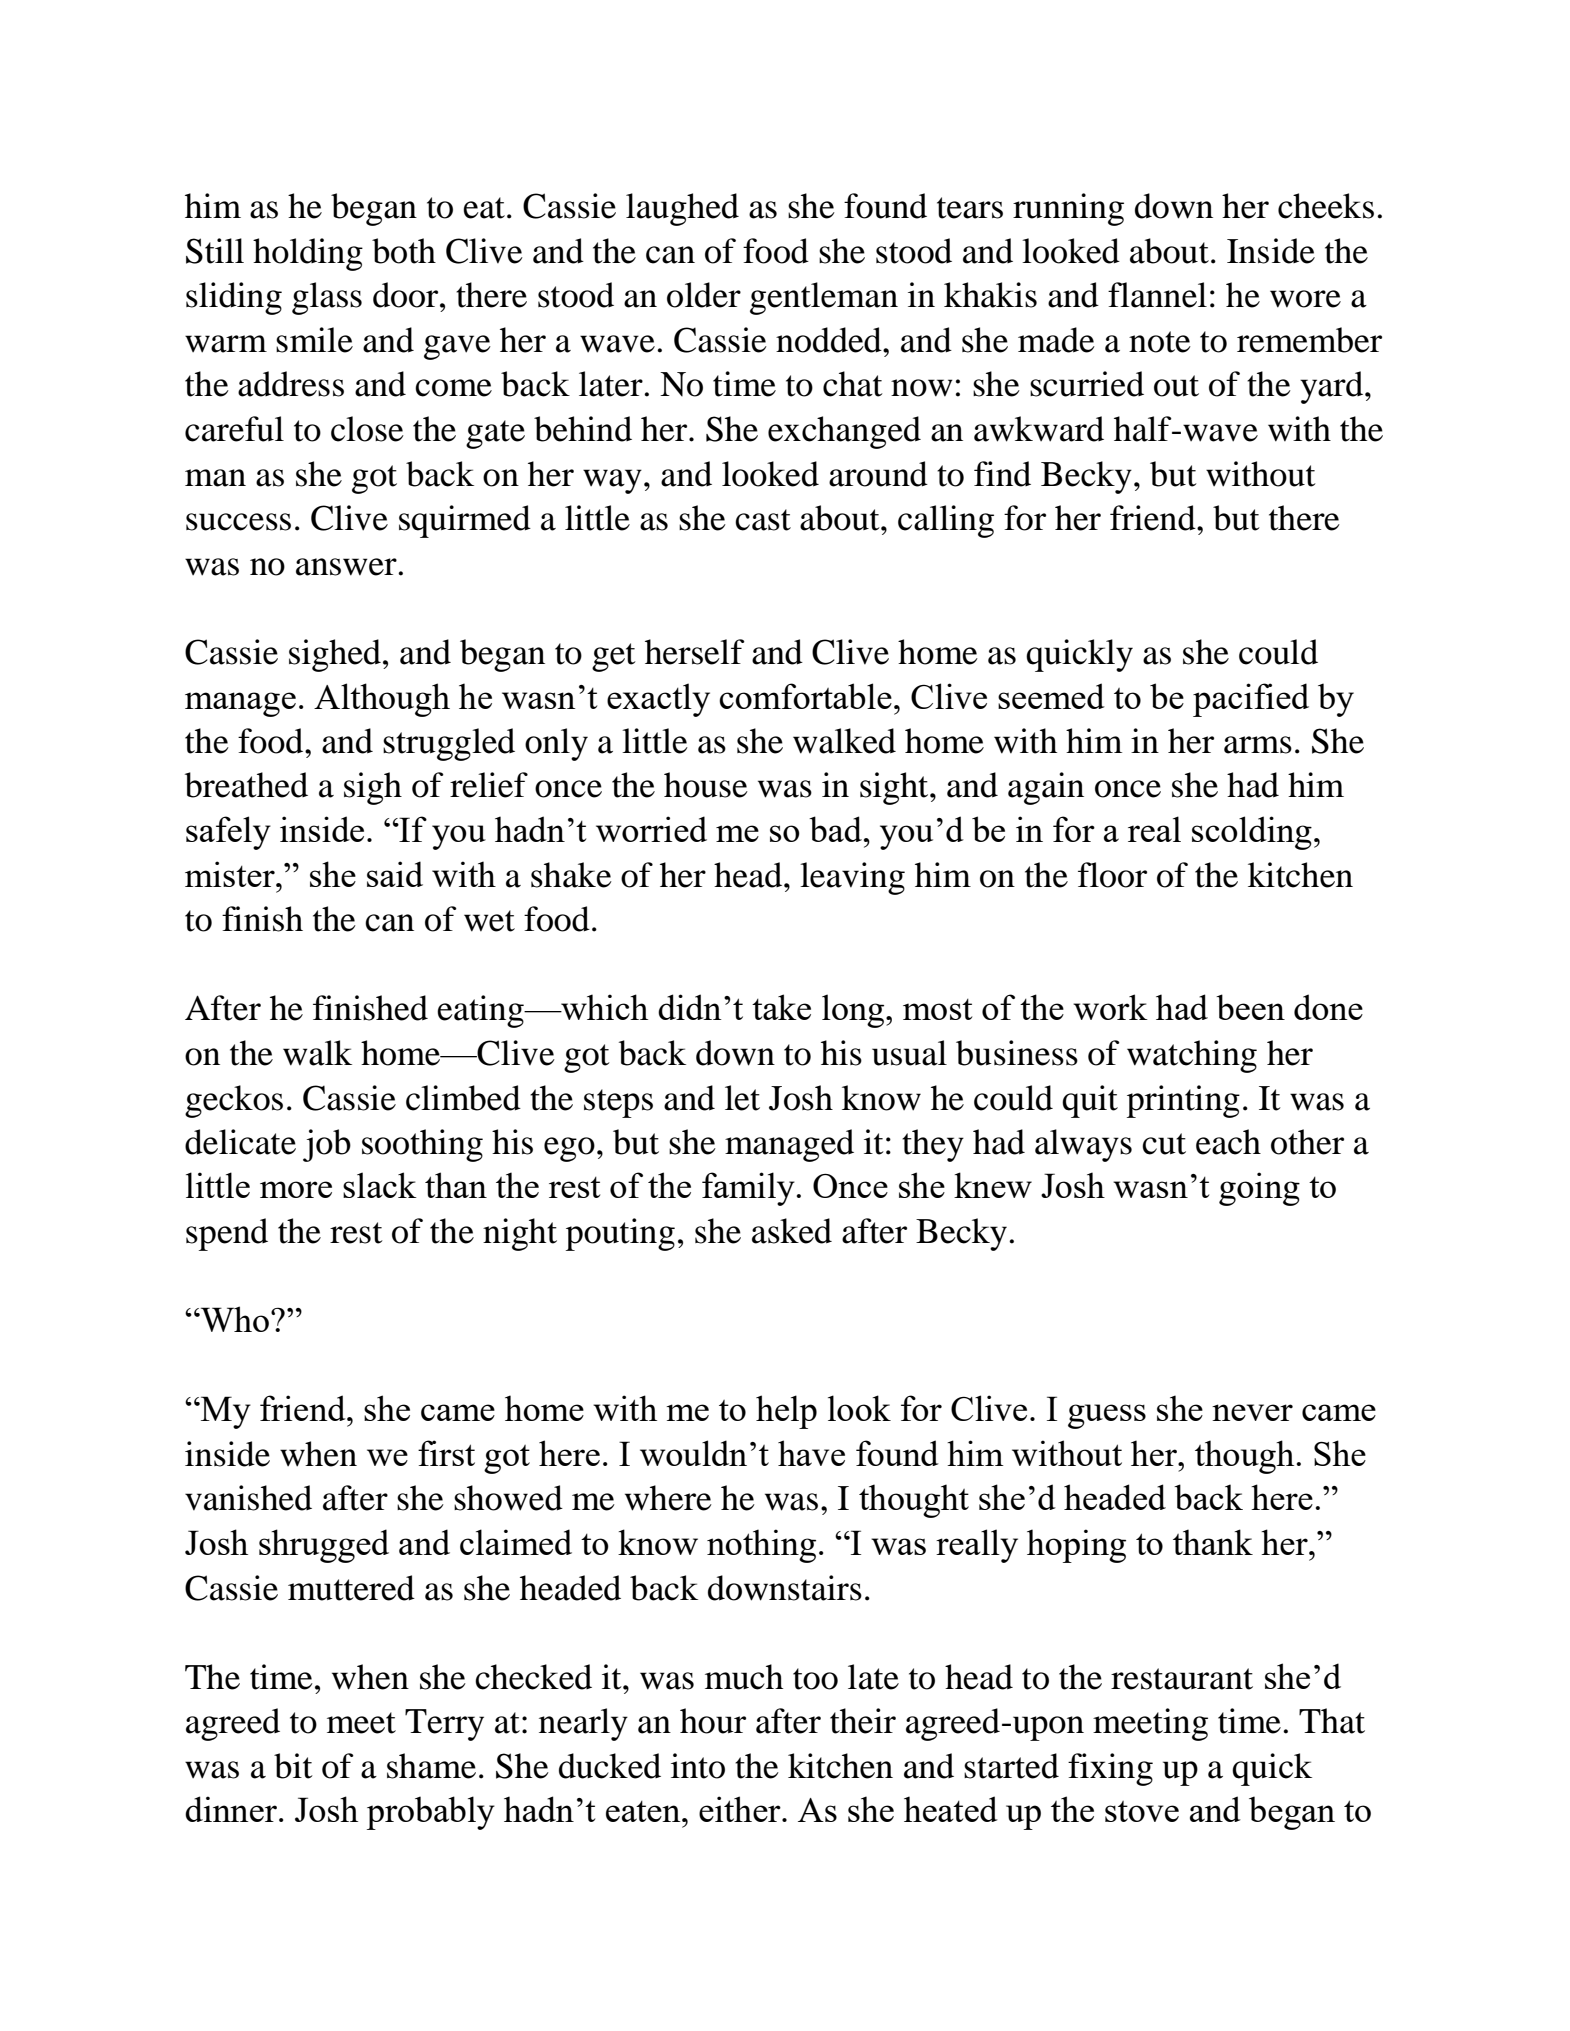 The height and width of the screenshot is (2031, 1570). I want to click on holding, so click(308, 254).
